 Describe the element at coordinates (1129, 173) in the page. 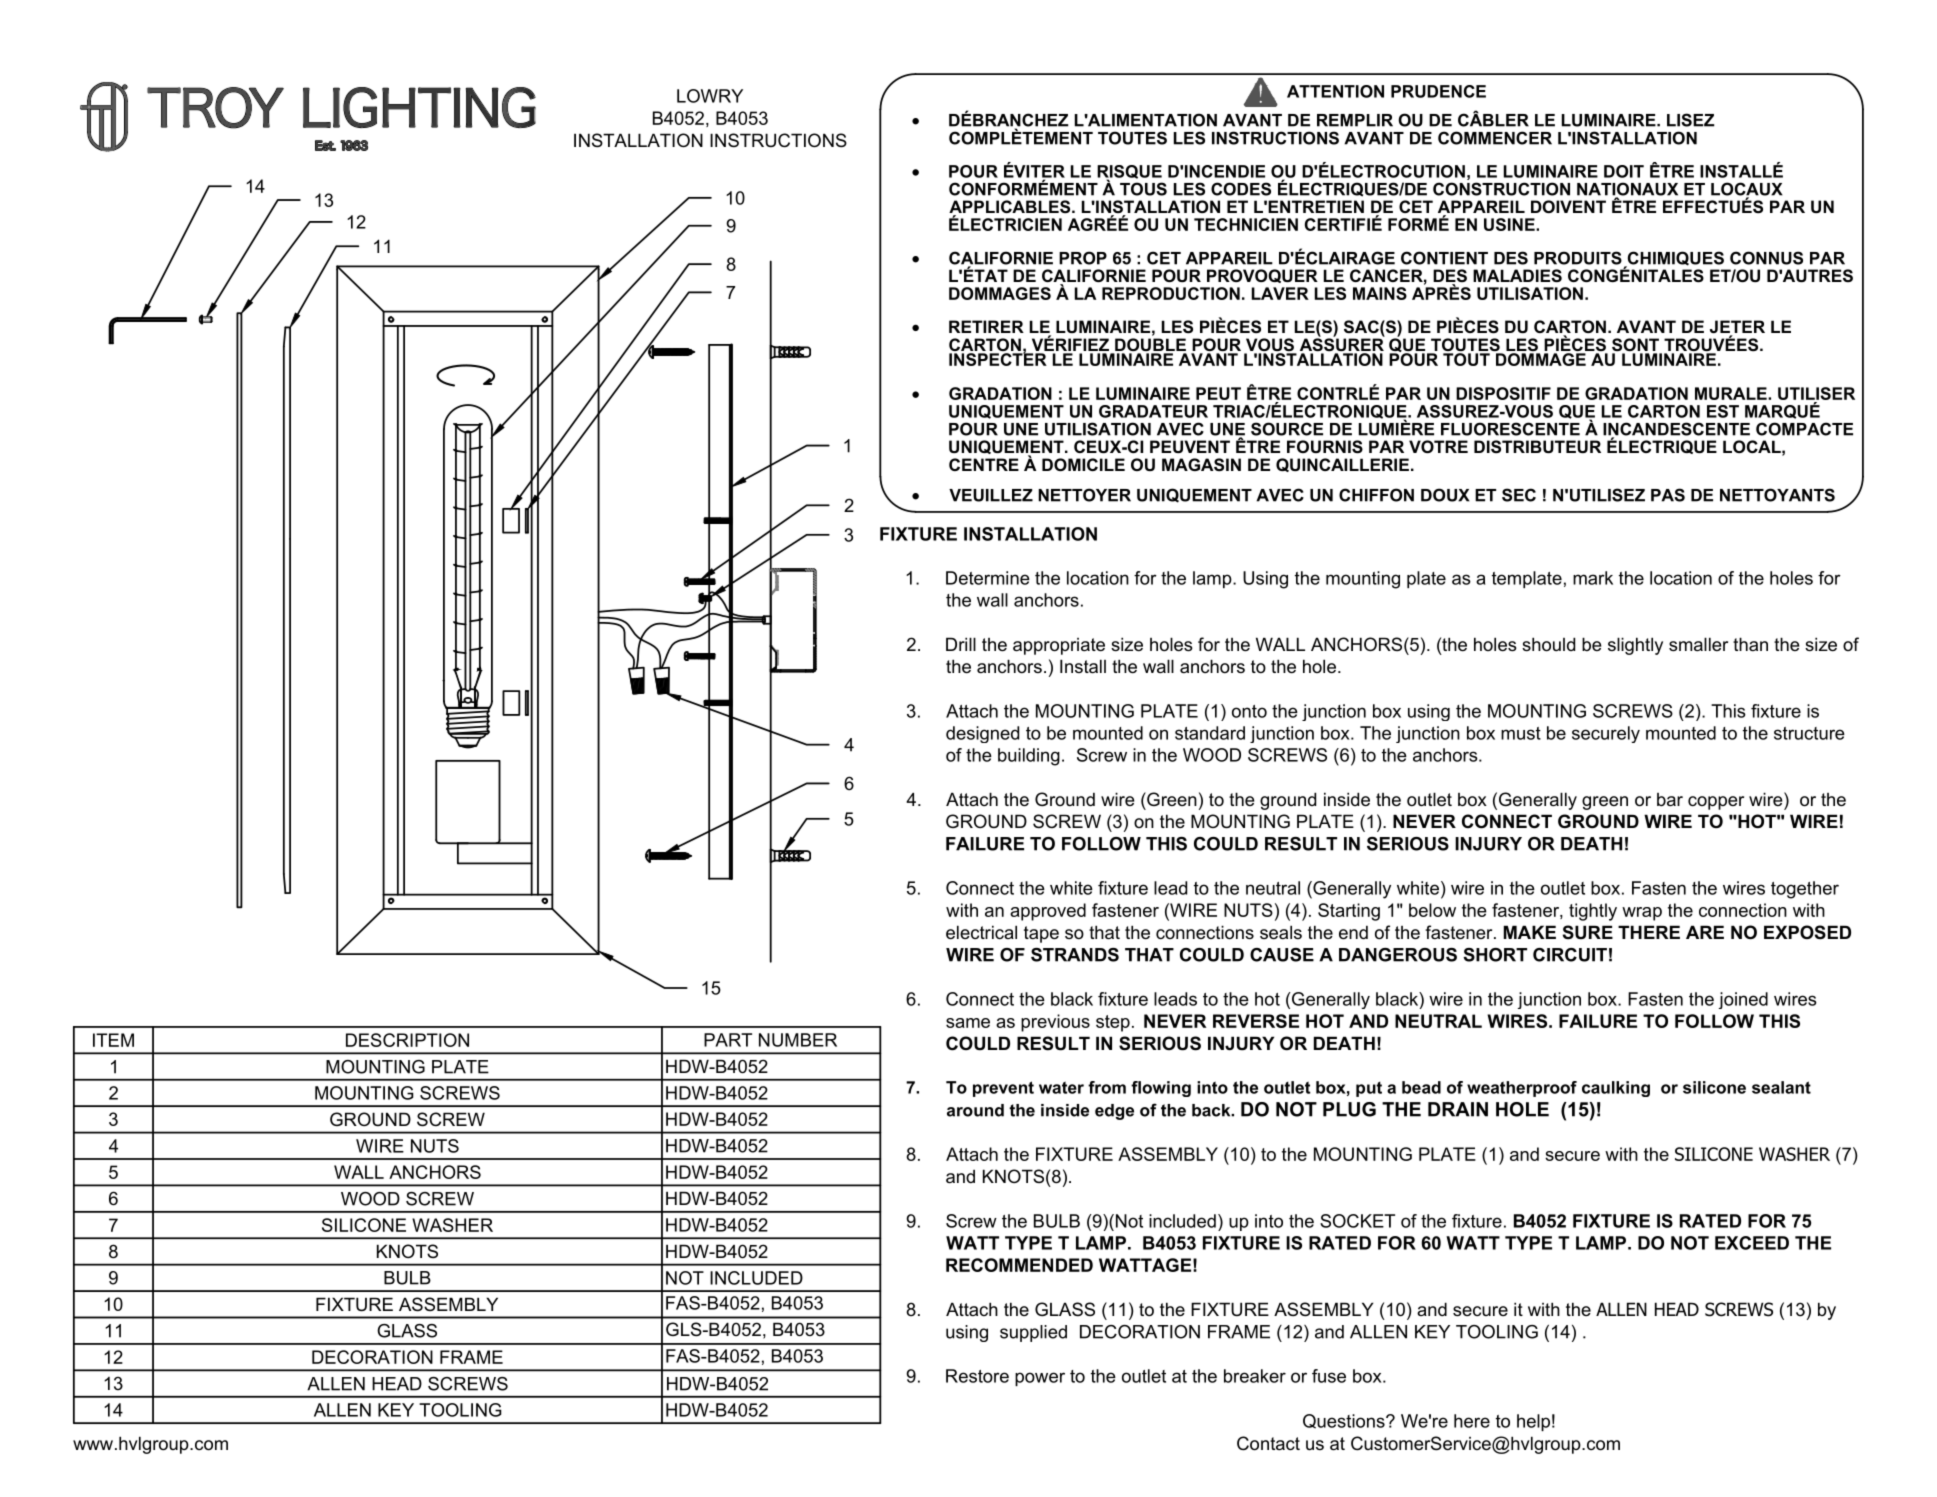

I see `RISQUE` at that location.
